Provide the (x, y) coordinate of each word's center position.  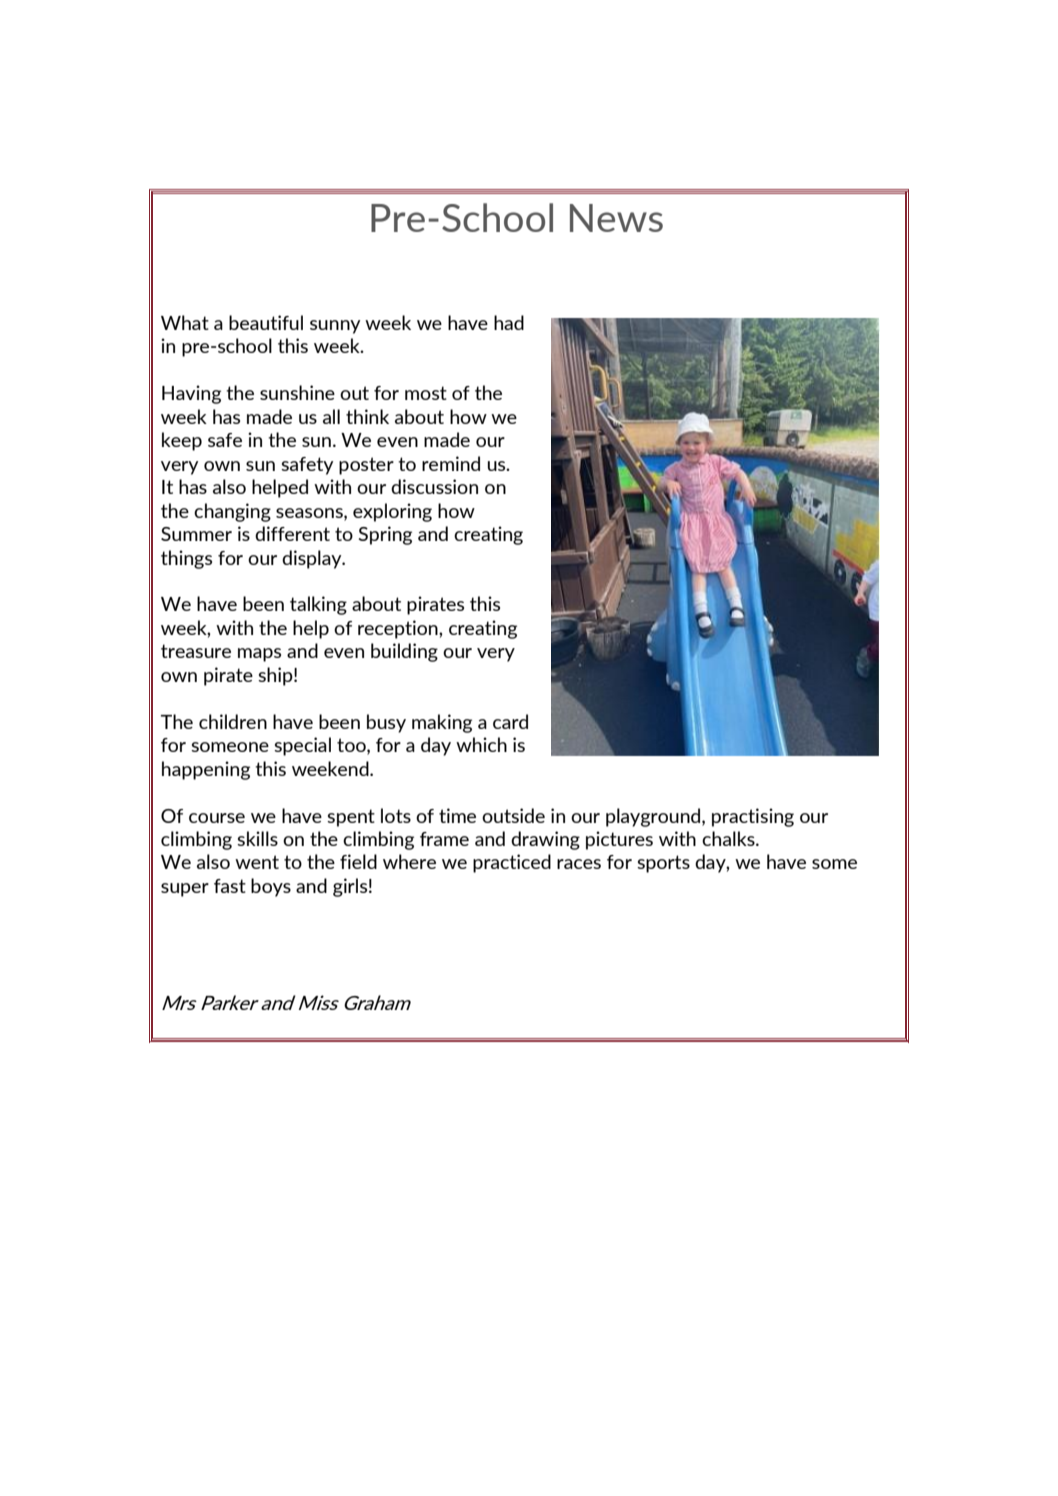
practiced (512, 863)
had (509, 322)
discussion (434, 486)
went (257, 862)
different (292, 533)
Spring (385, 535)
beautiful (266, 322)
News (616, 218)
